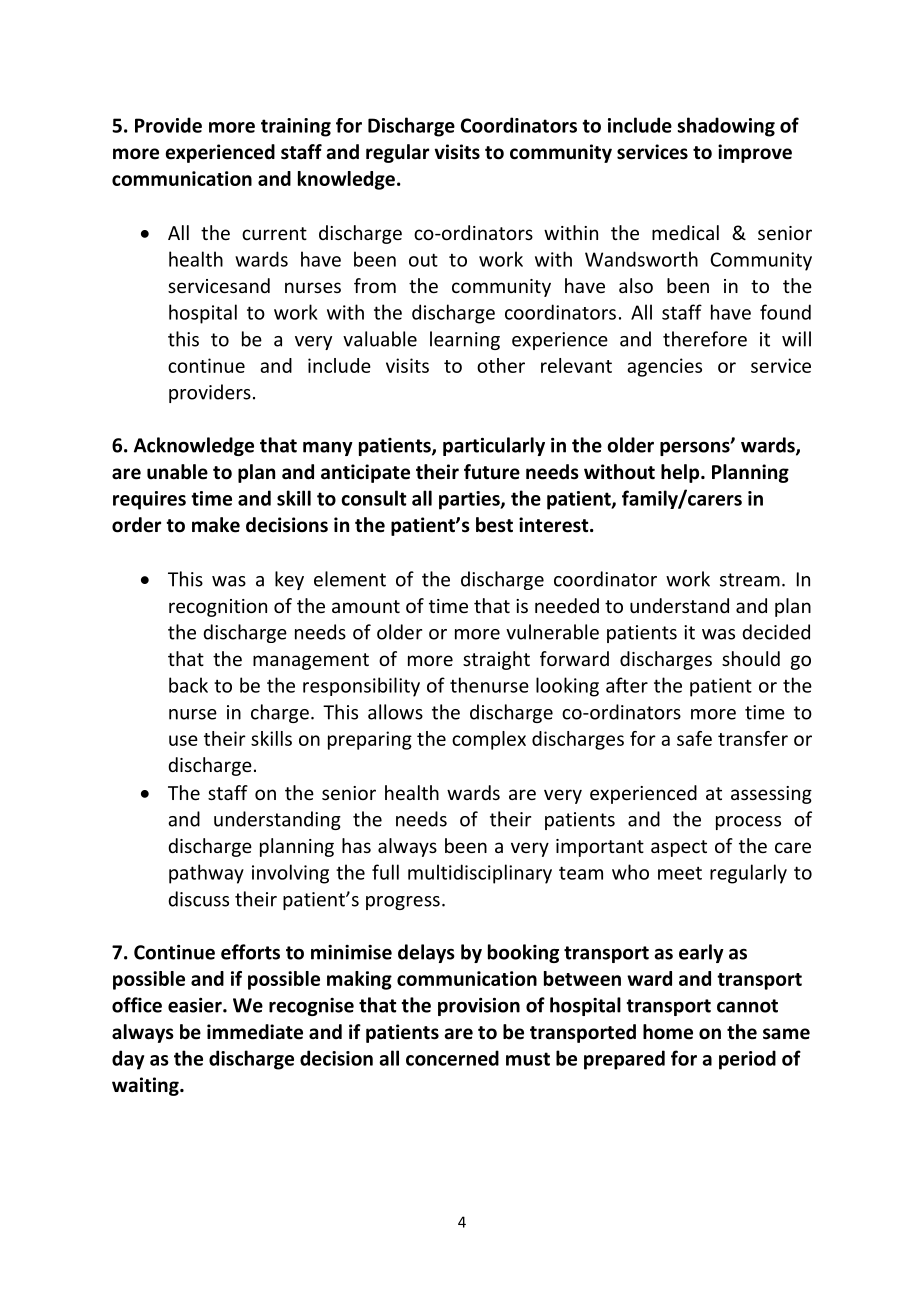  I want to click on stream, so click(750, 580).
